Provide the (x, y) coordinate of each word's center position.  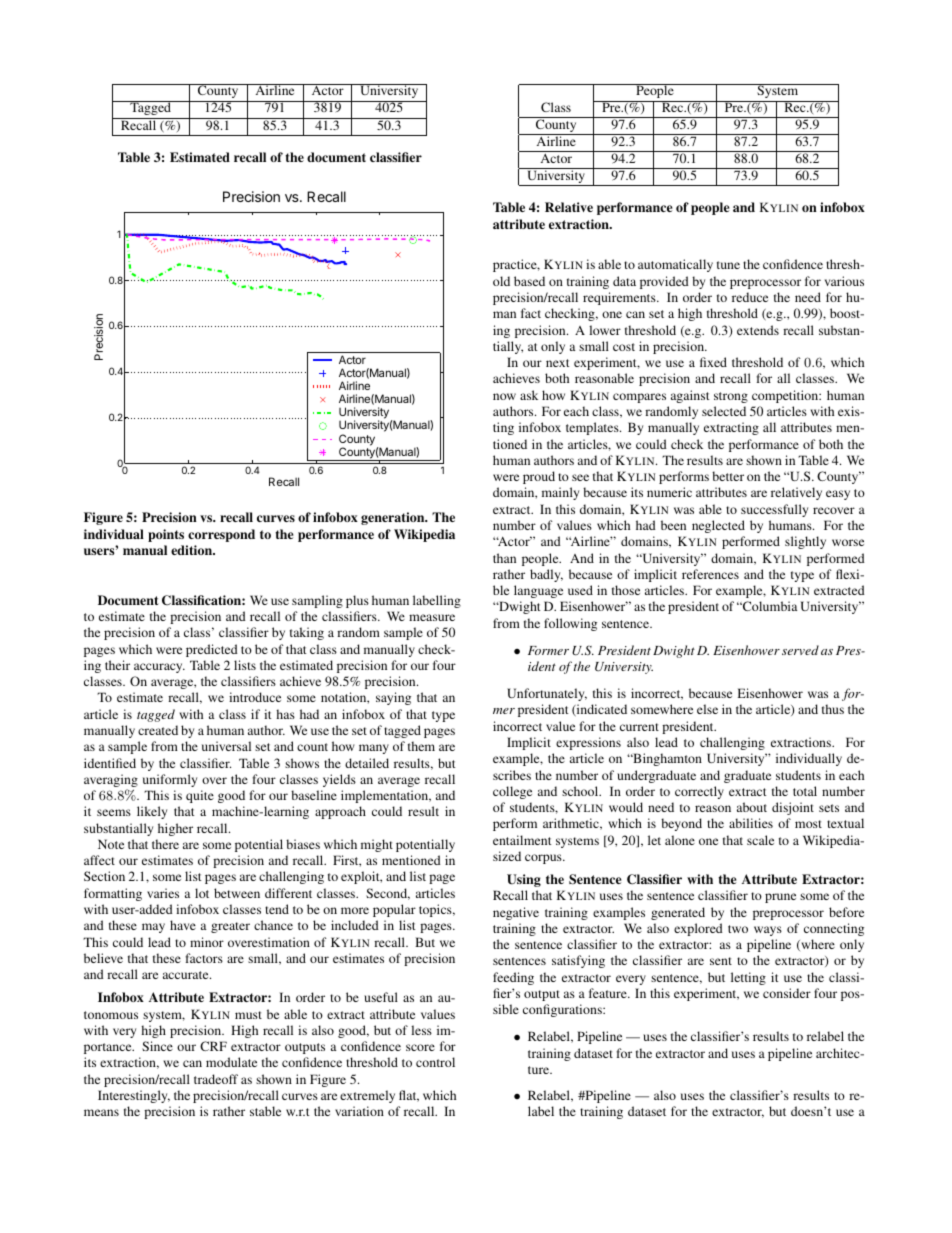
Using (524, 880)
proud (539, 477)
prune (780, 898)
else (707, 709)
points (166, 535)
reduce (750, 297)
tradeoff (216, 1079)
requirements (620, 298)
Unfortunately (547, 694)
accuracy (159, 668)
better (728, 476)
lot (202, 893)
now (504, 396)
